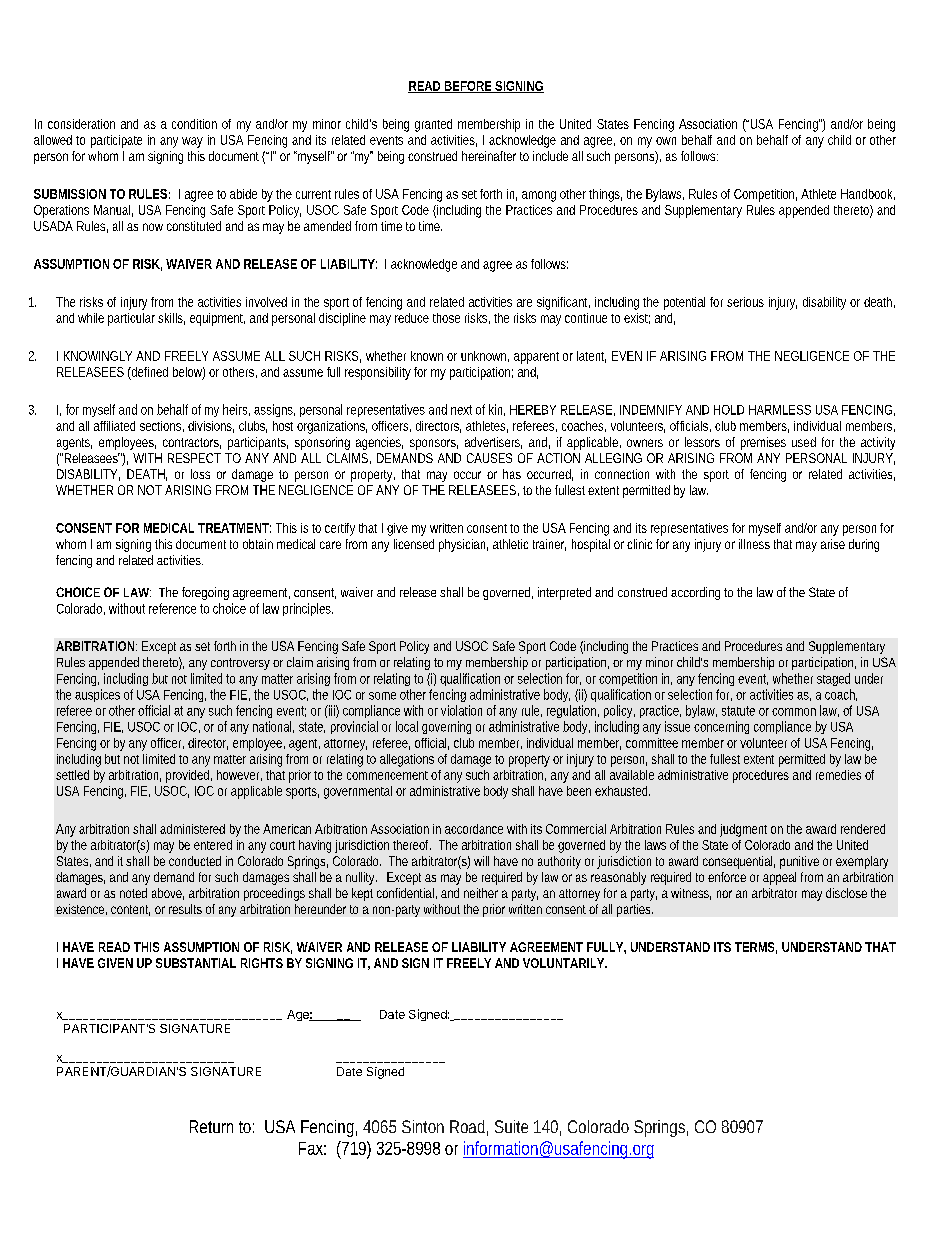 The height and width of the screenshot is (1233, 952). Describe the element at coordinates (189, 776) in the screenshot. I see `provided` at that location.
